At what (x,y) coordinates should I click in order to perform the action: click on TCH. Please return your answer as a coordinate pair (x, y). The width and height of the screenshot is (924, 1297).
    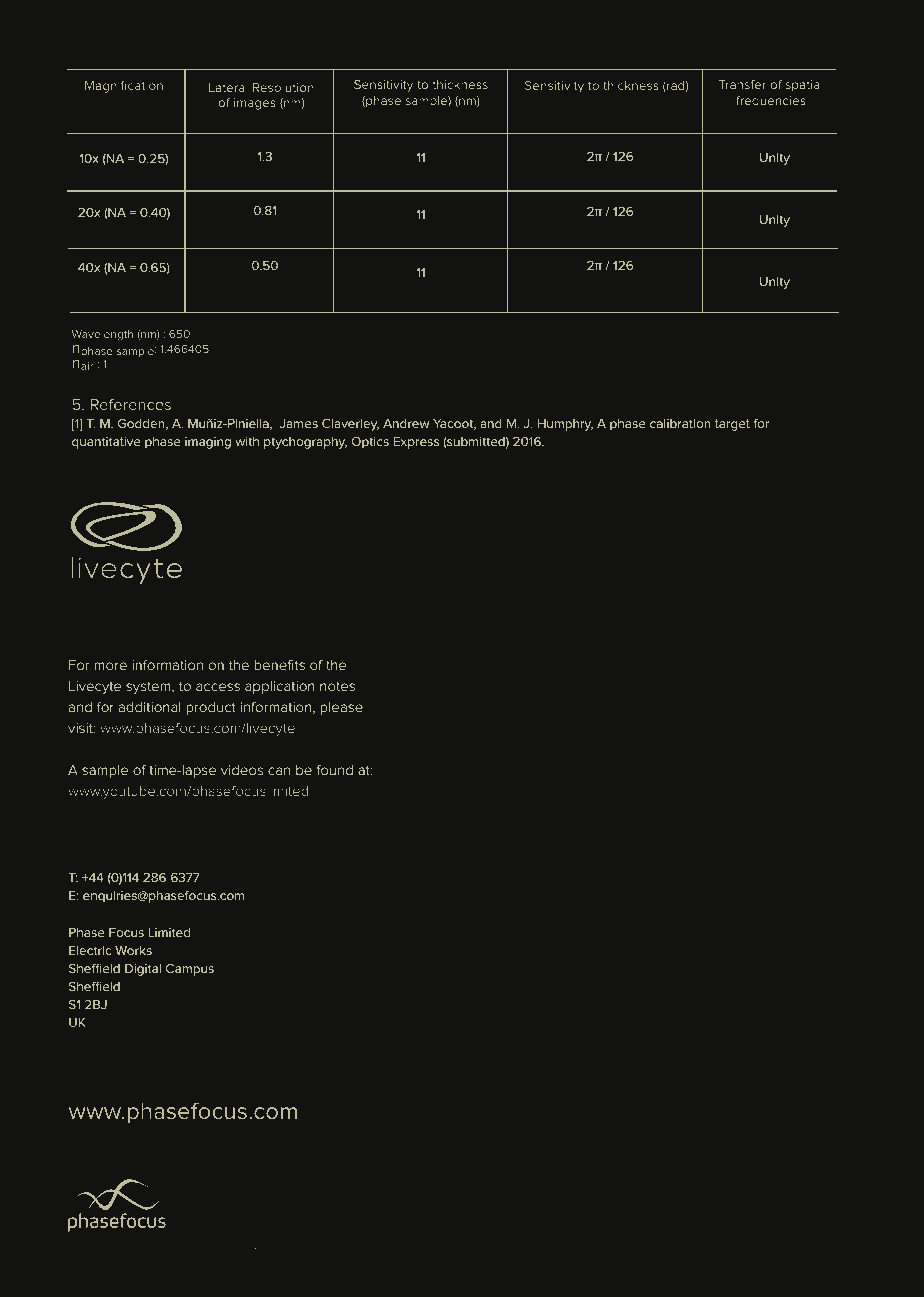
    Looking at the image, I should click on (205, 1252).
